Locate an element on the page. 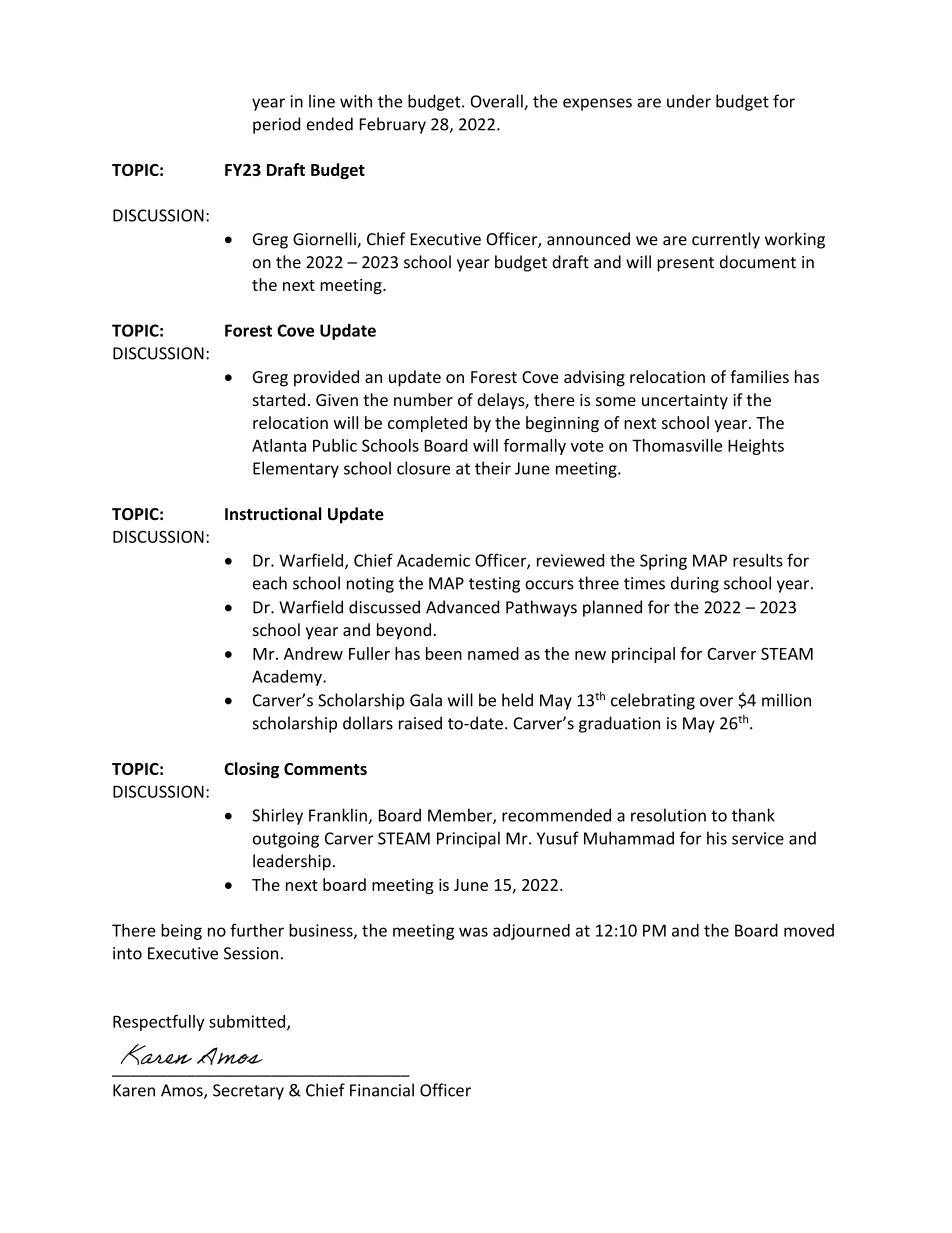 The image size is (952, 1233). their is located at coordinates (493, 468).
